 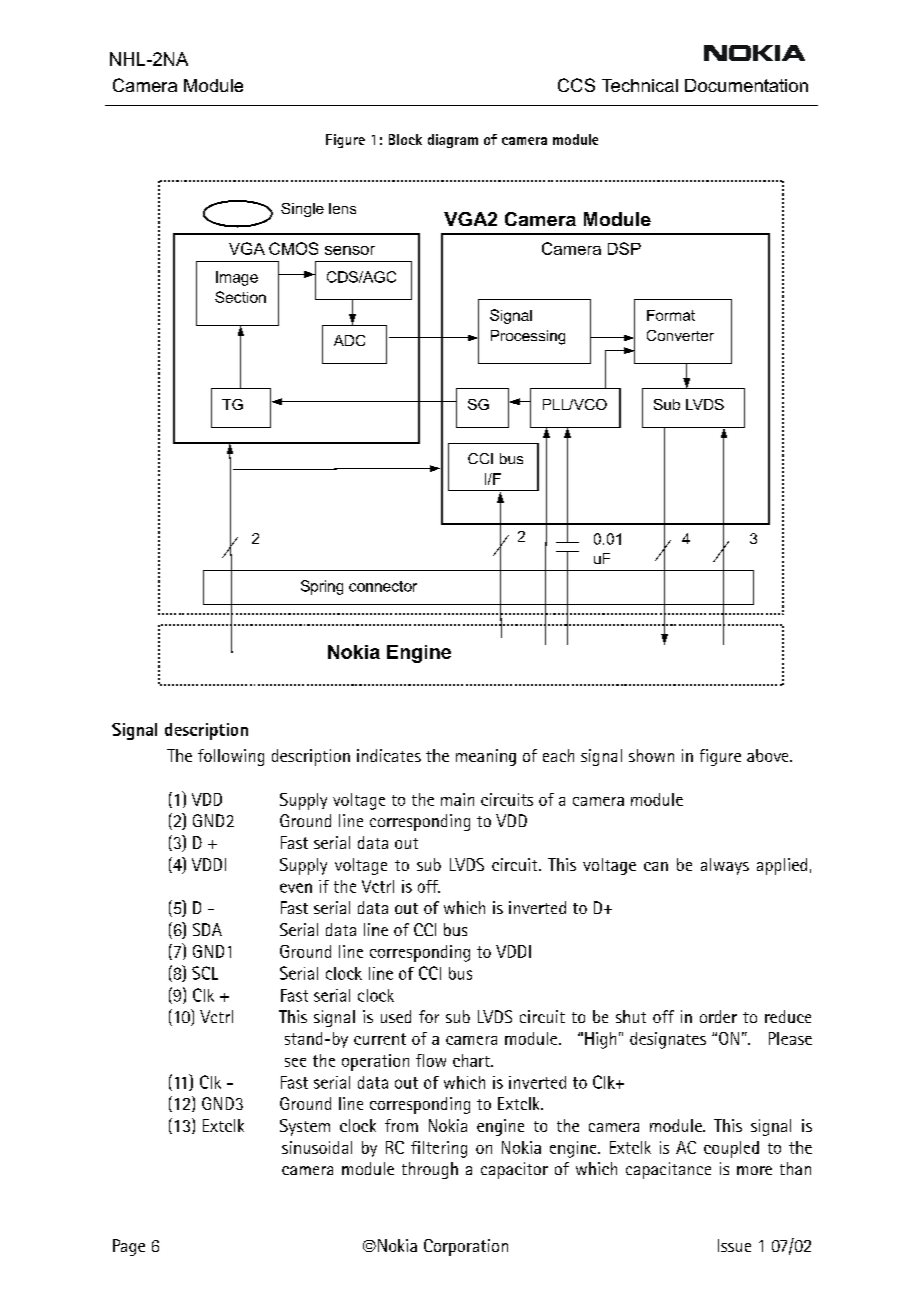 I want to click on following, so click(x=231, y=757).
